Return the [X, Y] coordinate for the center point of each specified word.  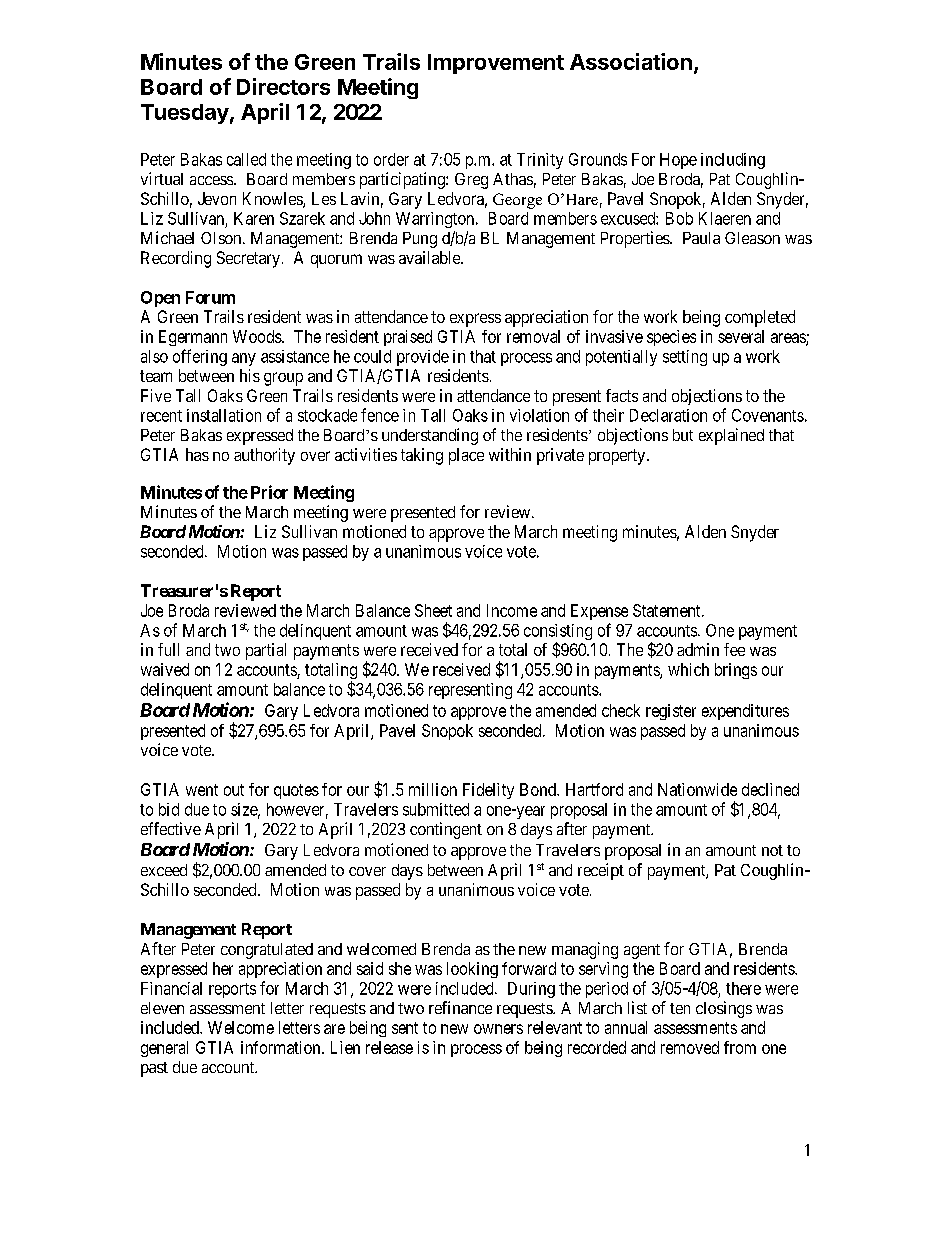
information [282, 1047]
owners [498, 1029]
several [741, 336]
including [733, 161]
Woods [258, 336]
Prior [269, 492]
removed [690, 1047]
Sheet [433, 610]
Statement [668, 610]
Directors [283, 86]
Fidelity [488, 791]
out [234, 790]
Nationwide [697, 789]
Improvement [496, 64]
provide [423, 358]
